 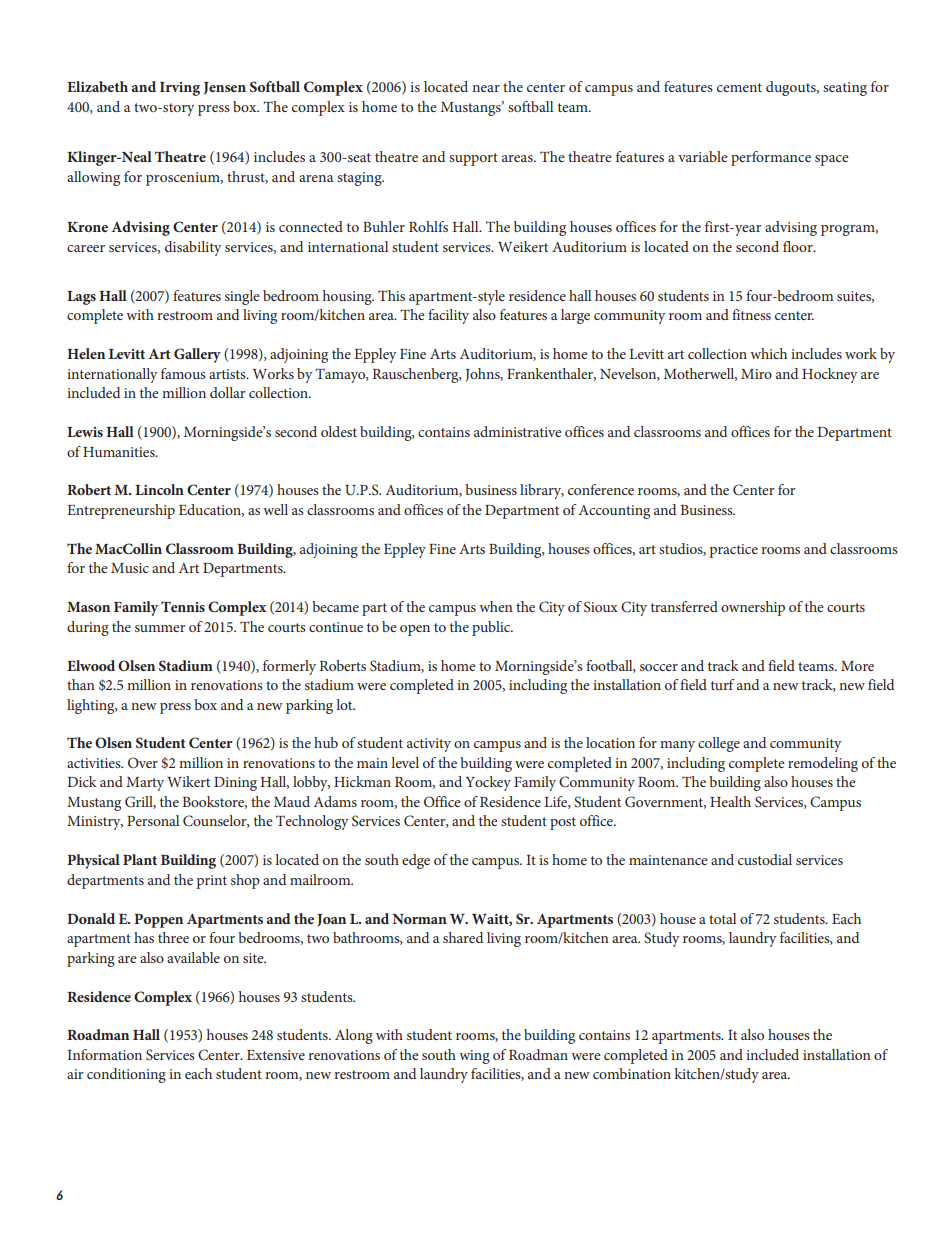 I want to click on near, so click(x=486, y=88).
